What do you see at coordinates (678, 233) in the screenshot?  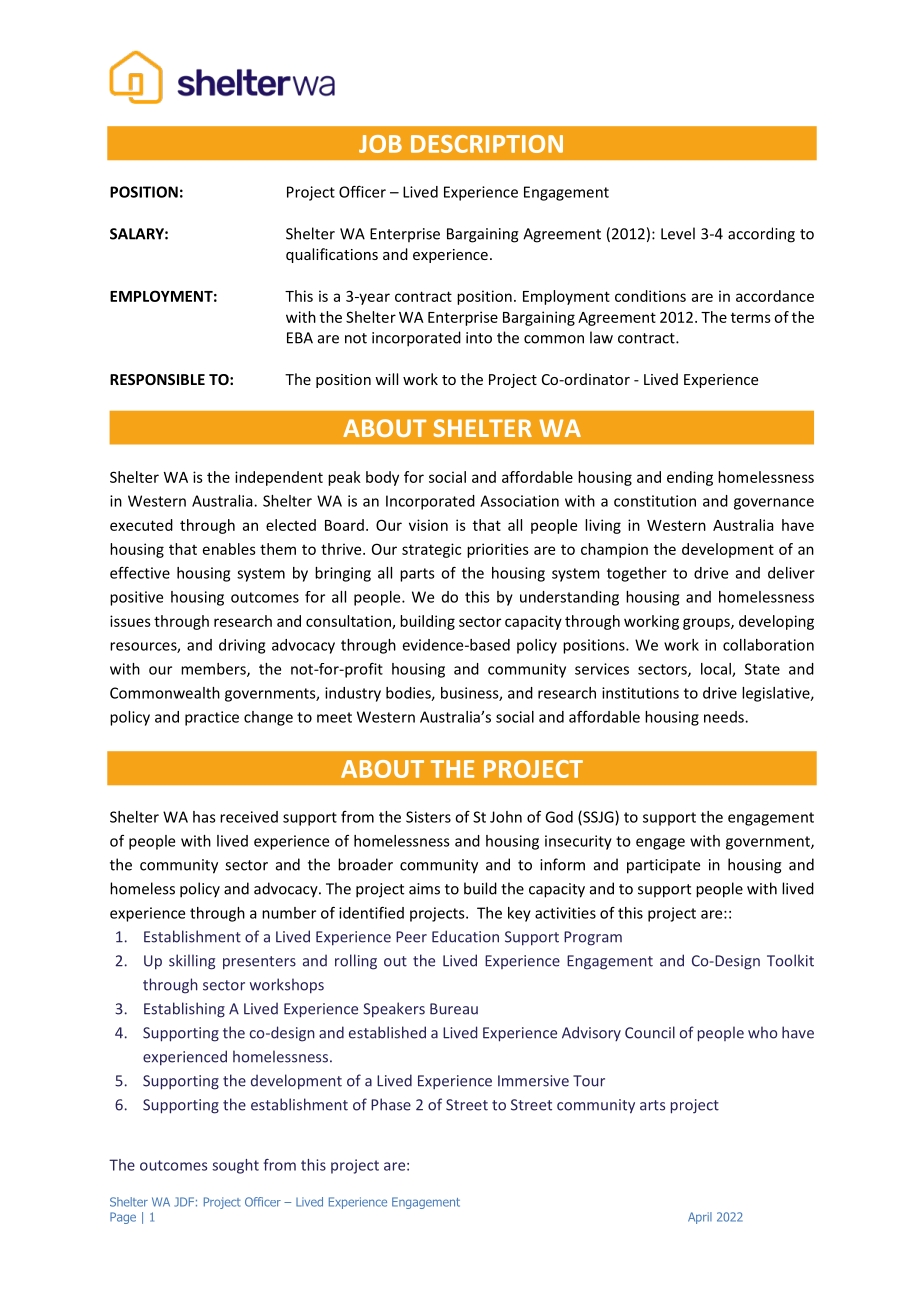 I see `Level` at bounding box center [678, 233].
